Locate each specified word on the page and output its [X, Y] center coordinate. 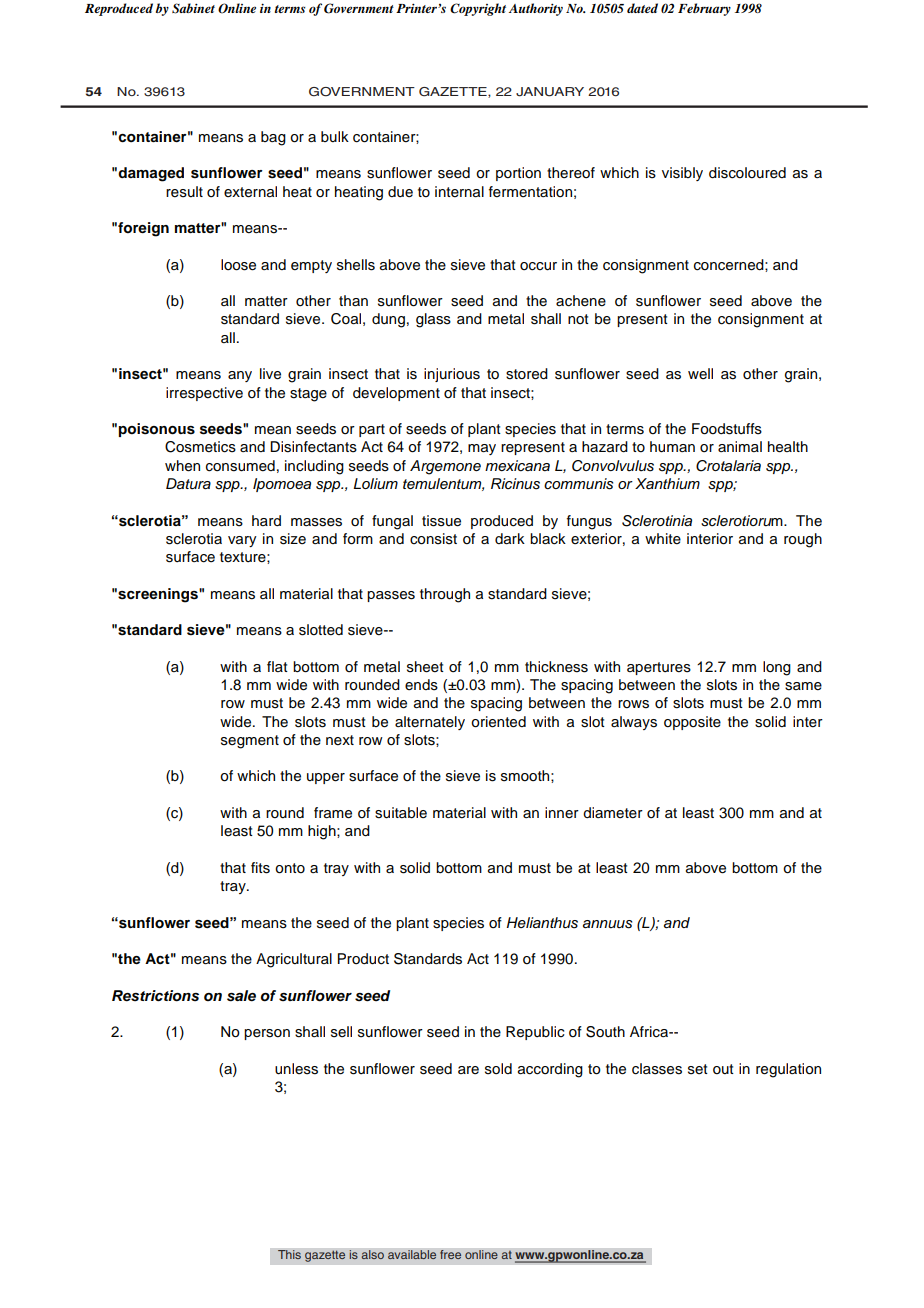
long [777, 668]
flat [277, 666]
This [289, 1255]
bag [273, 138]
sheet [425, 667]
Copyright [478, 9]
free [451, 1255]
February [704, 9]
